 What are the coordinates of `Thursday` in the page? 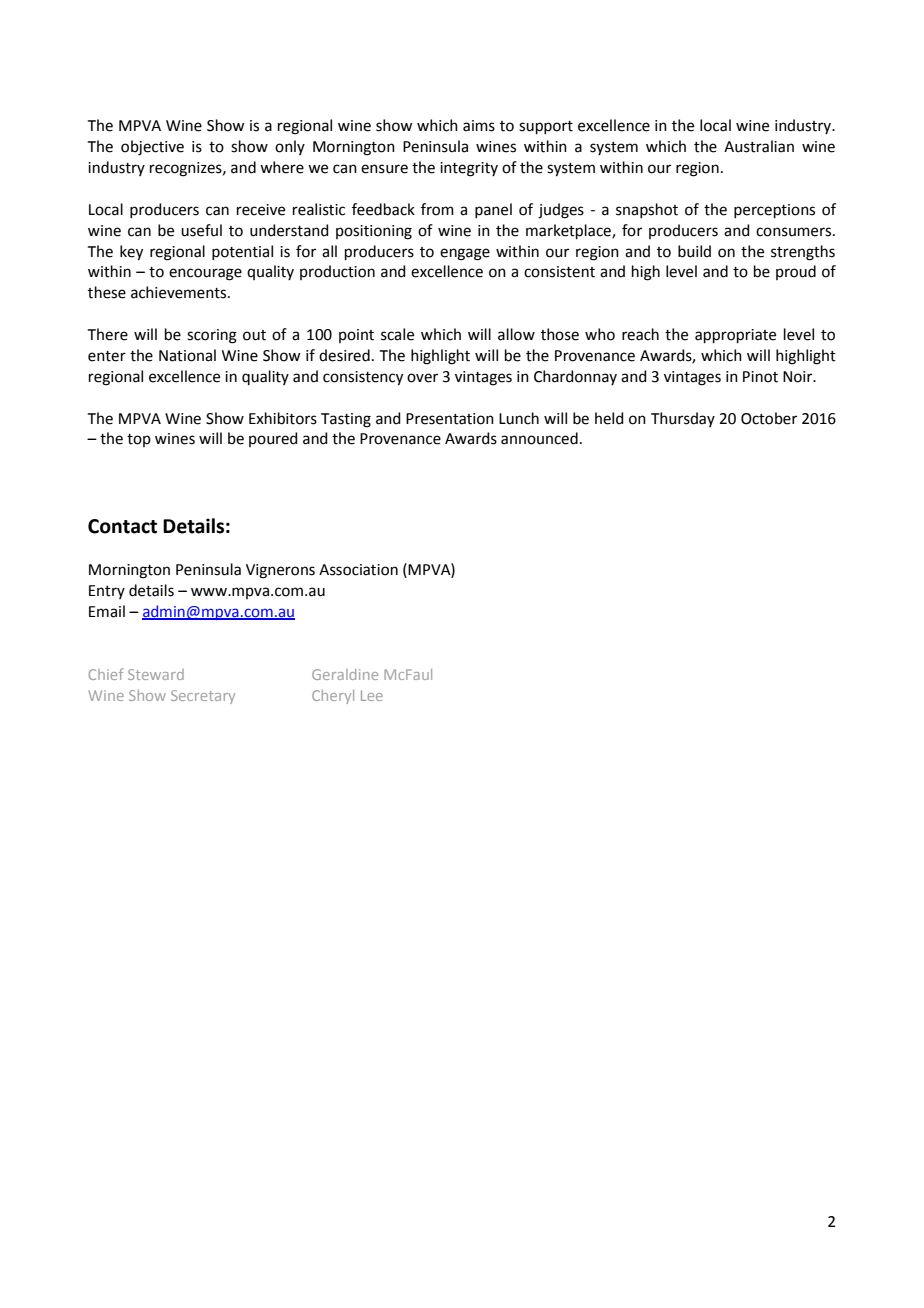 It's located at (683, 419).
